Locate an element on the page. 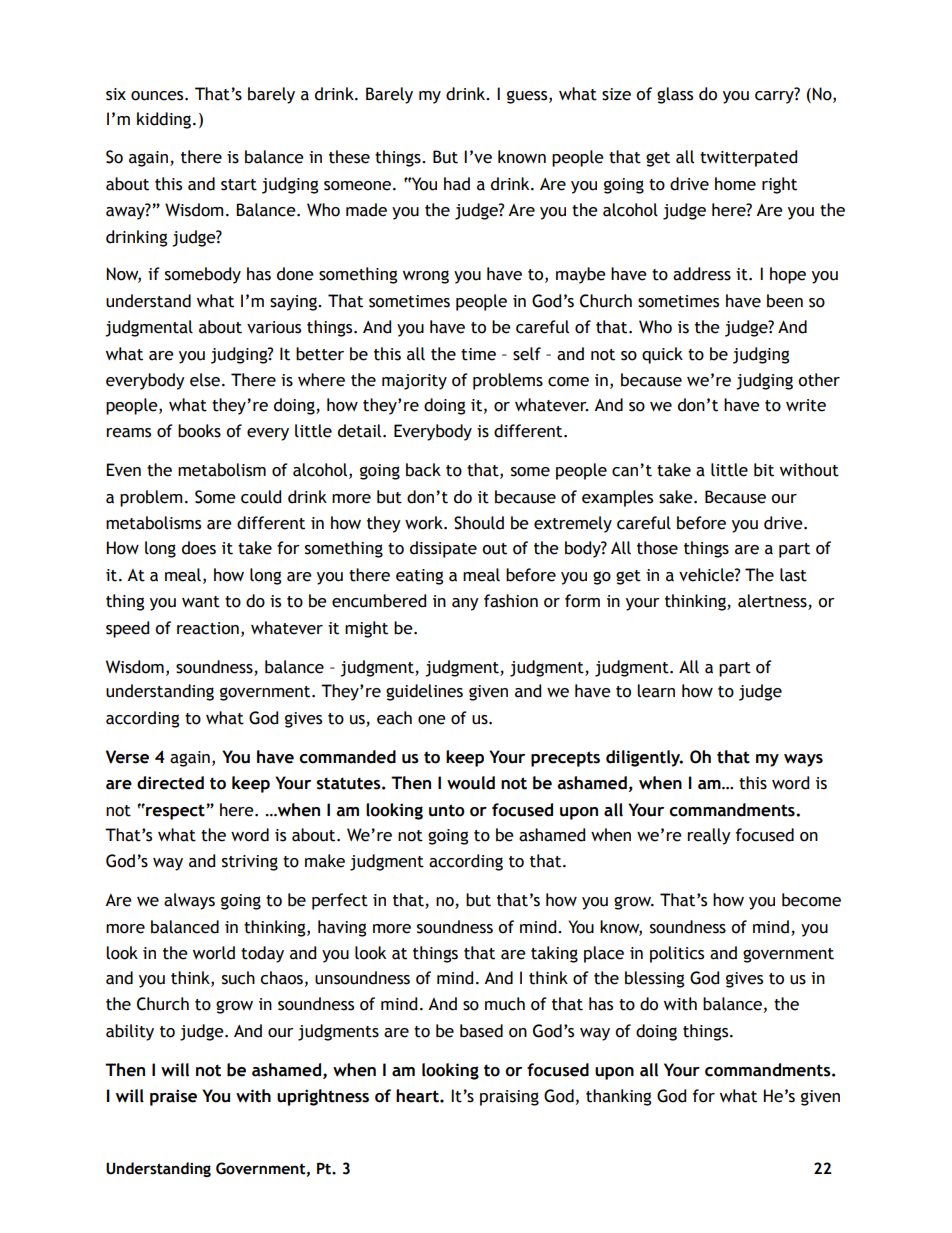  based is located at coordinates (481, 1031).
